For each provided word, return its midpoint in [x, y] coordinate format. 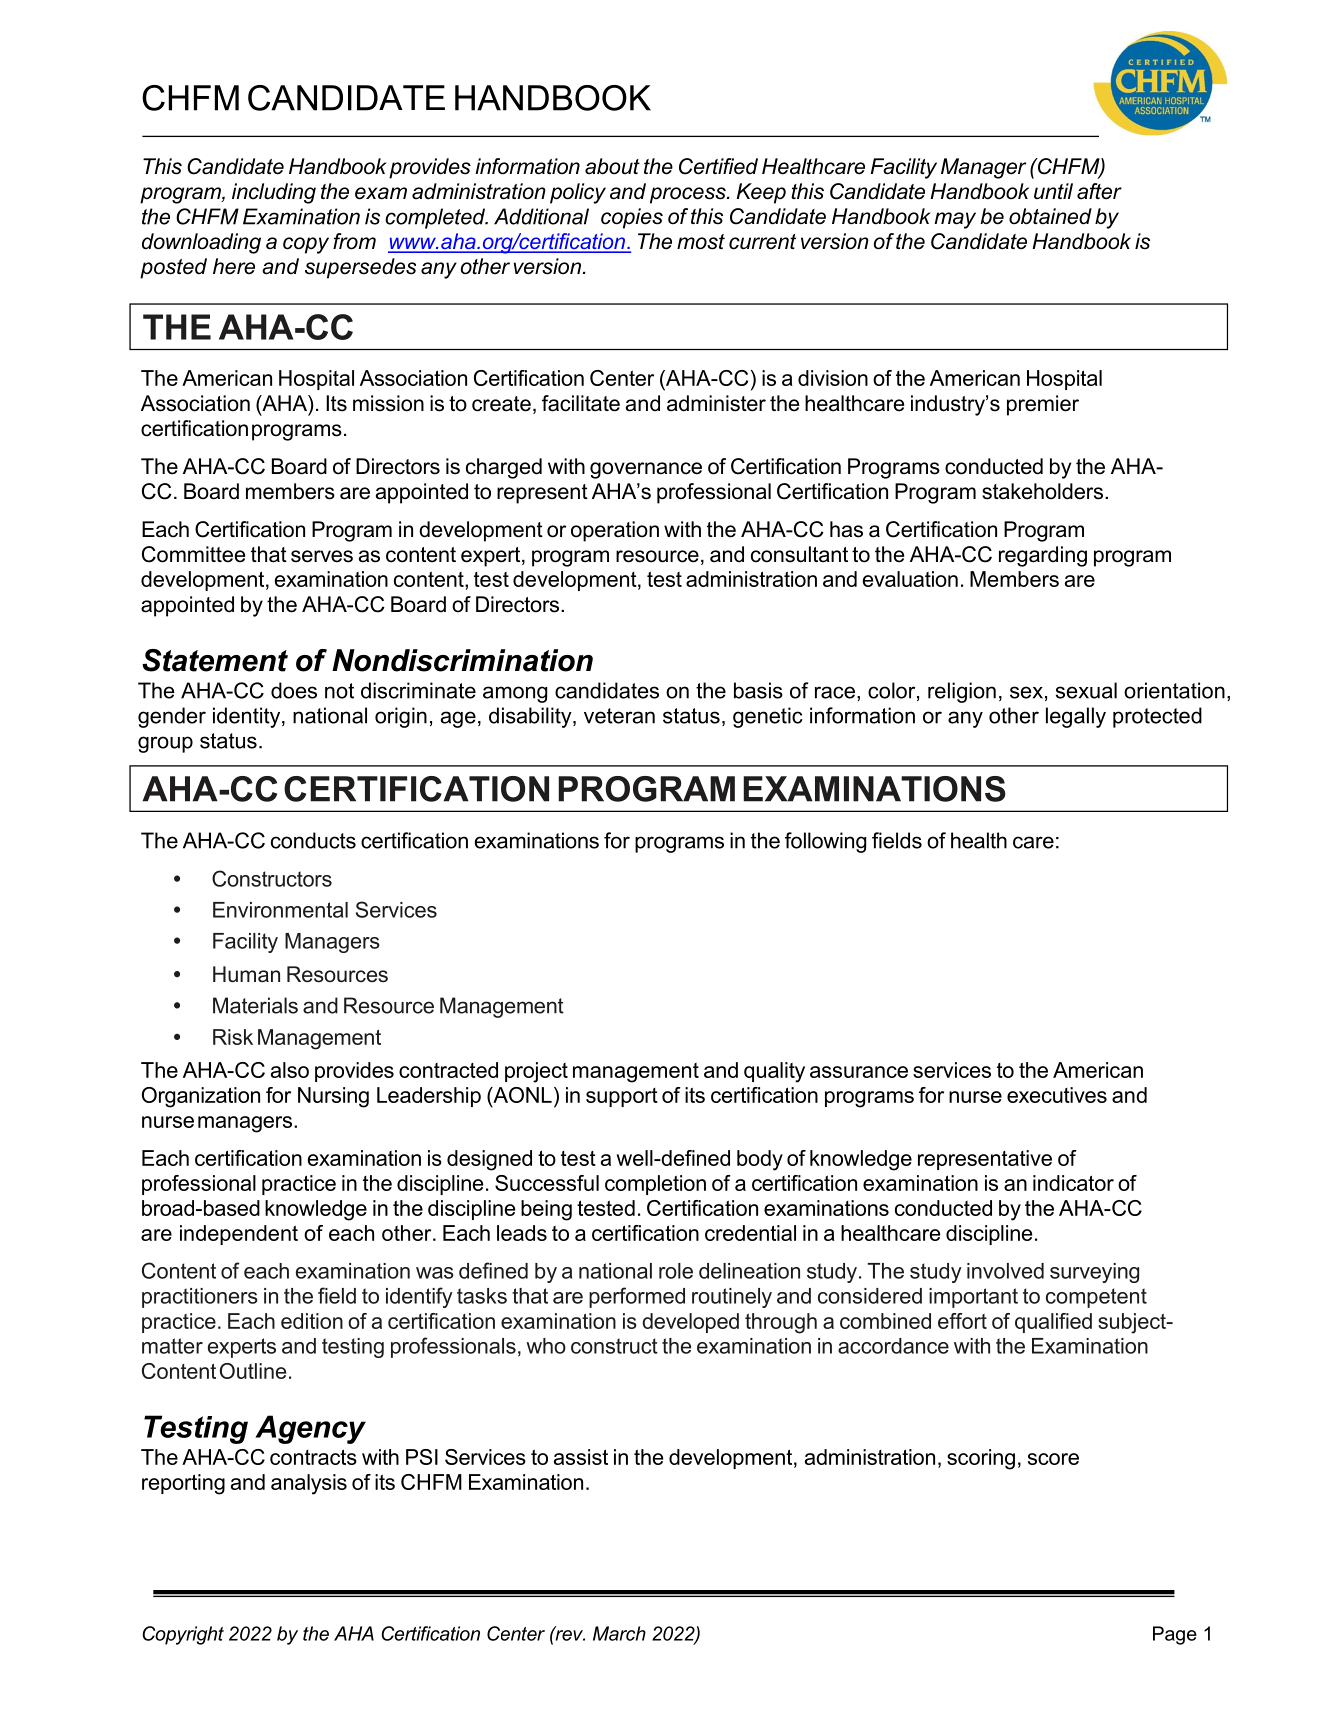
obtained [1050, 216]
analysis [309, 1484]
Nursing [333, 1097]
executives [1057, 1095]
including [274, 193]
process [689, 195]
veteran [619, 716]
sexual [1086, 690]
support [622, 1097]
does [294, 690]
